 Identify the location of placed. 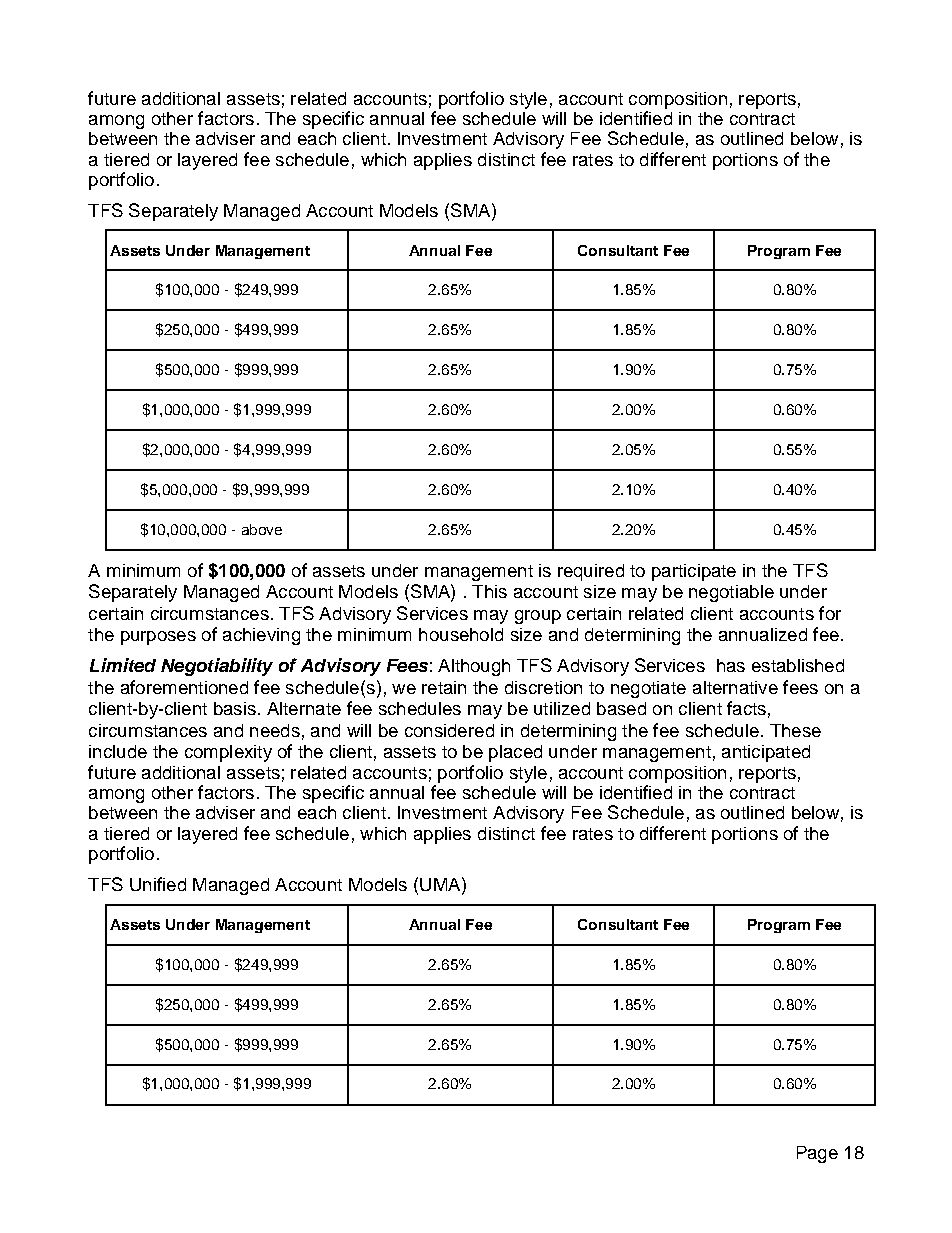
(515, 753).
